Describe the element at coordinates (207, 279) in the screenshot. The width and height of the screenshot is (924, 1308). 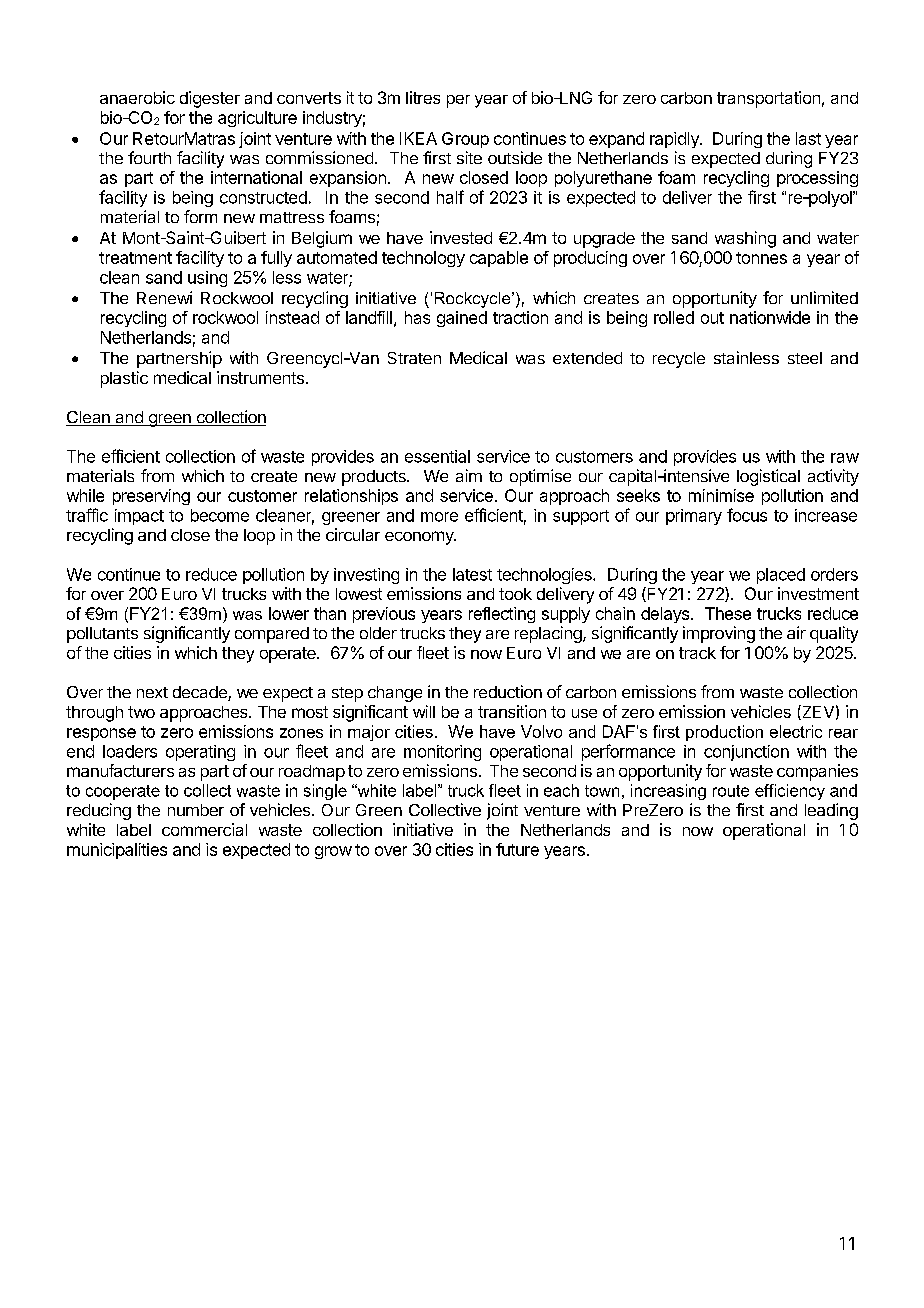
I see `using` at that location.
